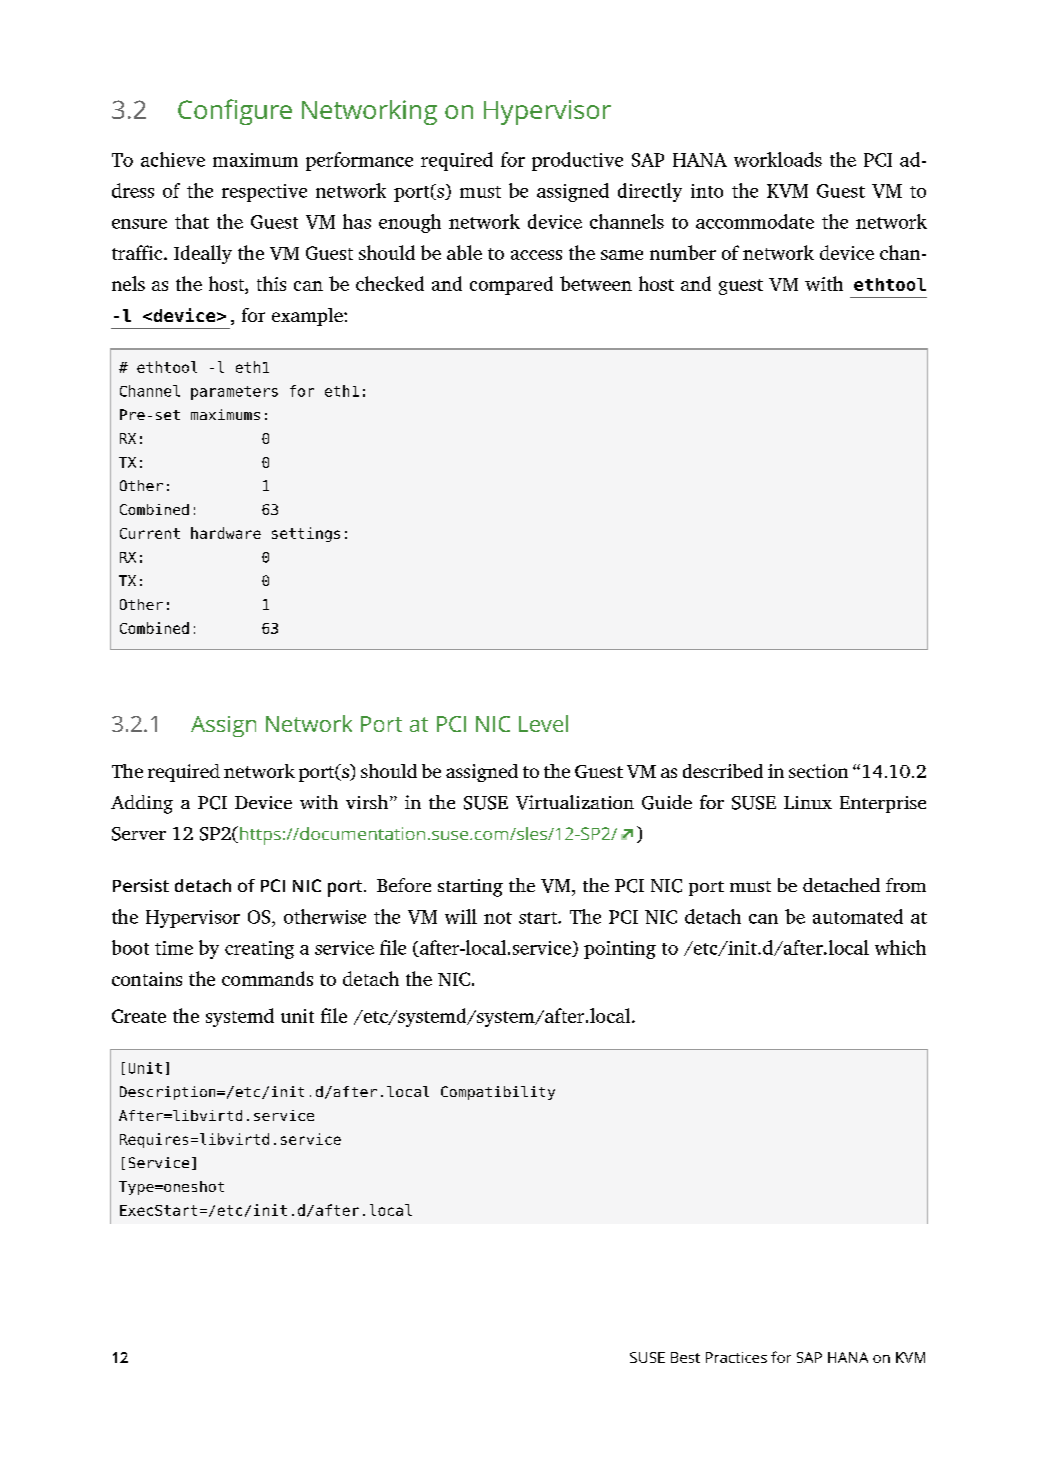  I want to click on Best, so click(685, 1357).
